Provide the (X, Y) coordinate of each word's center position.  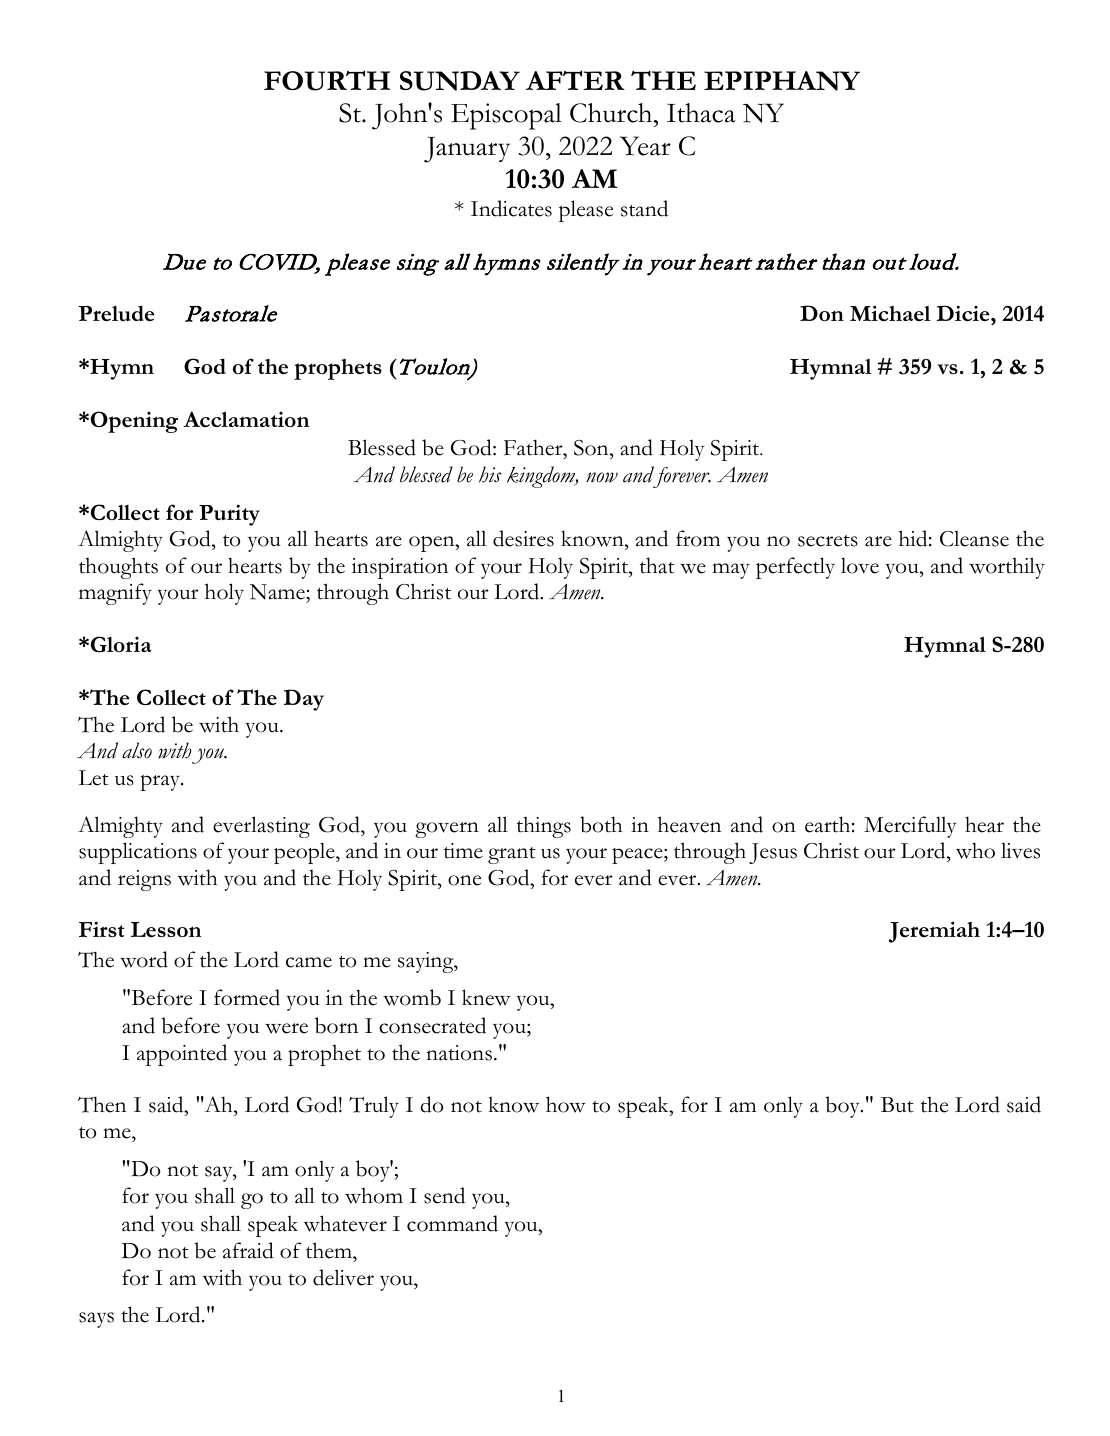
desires (523, 538)
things (544, 827)
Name (278, 593)
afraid (248, 1250)
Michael (890, 313)
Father (534, 447)
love (860, 565)
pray (161, 783)
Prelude (116, 313)
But (897, 1105)
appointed (182, 1055)
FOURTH (327, 80)
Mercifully (910, 827)
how (565, 1104)
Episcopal (506, 116)
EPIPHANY (782, 81)
